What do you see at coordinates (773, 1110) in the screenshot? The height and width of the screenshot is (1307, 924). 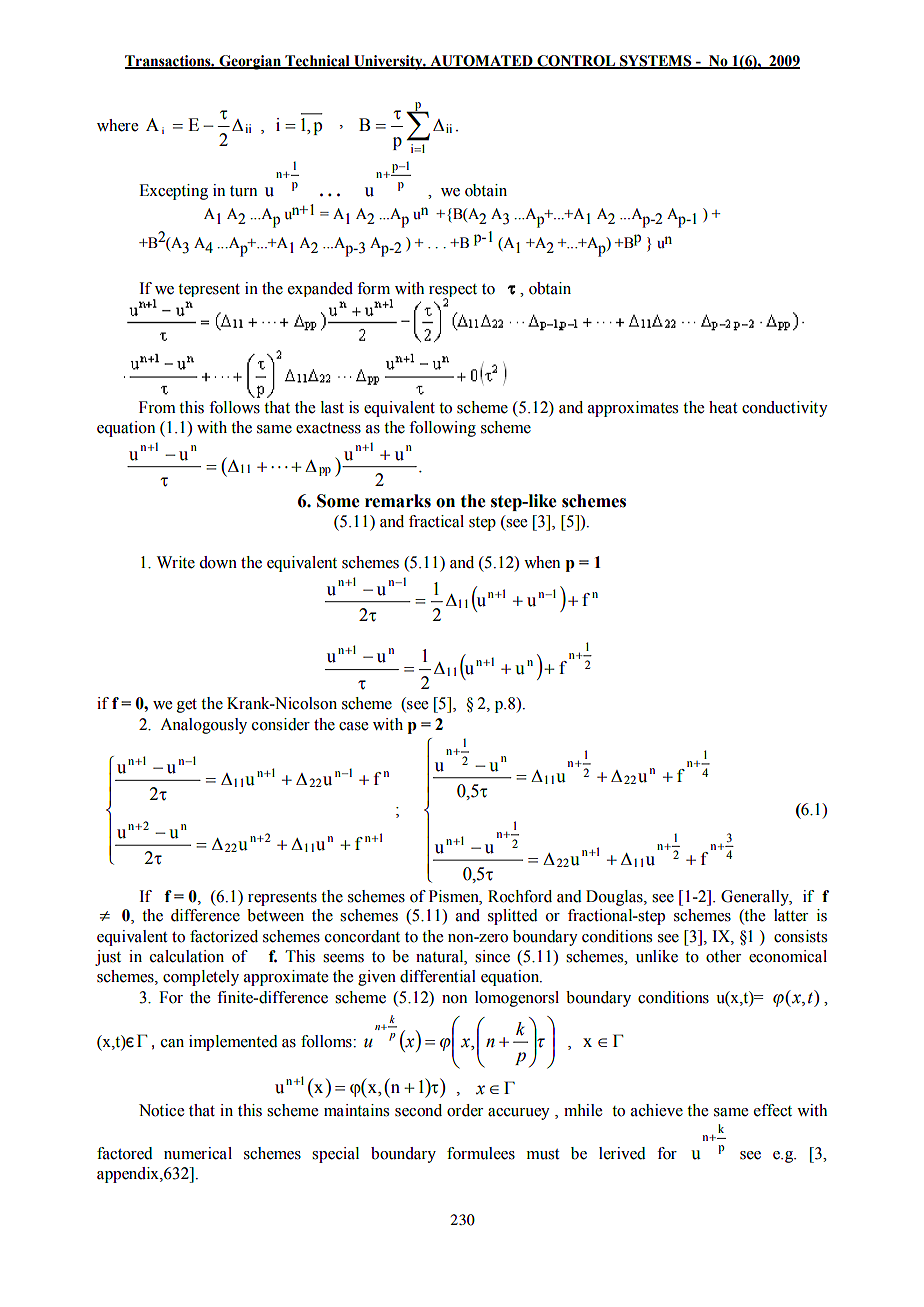 I see `effect` at bounding box center [773, 1110].
